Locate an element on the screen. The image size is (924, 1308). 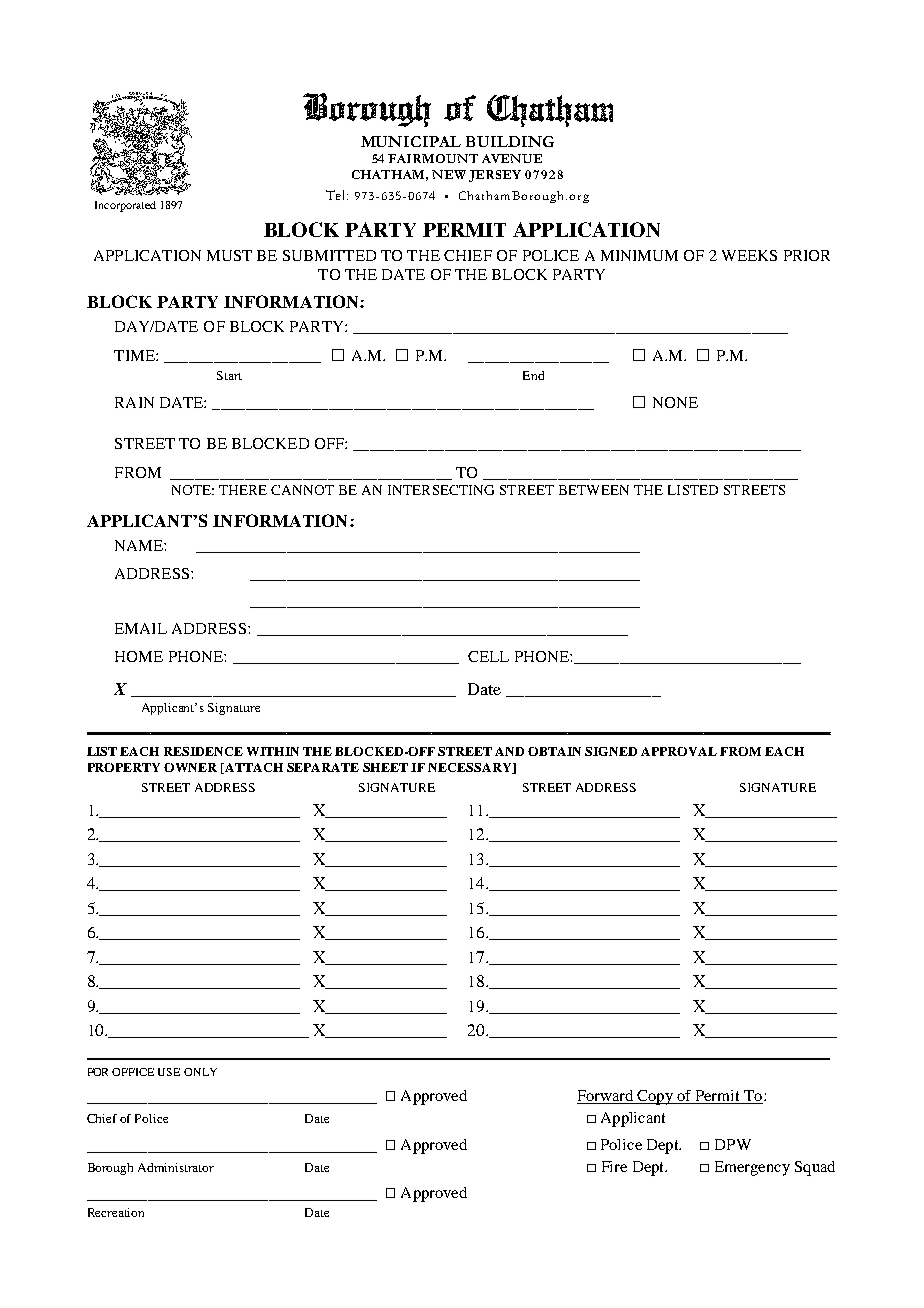
Administrator is located at coordinates (176, 1167).
